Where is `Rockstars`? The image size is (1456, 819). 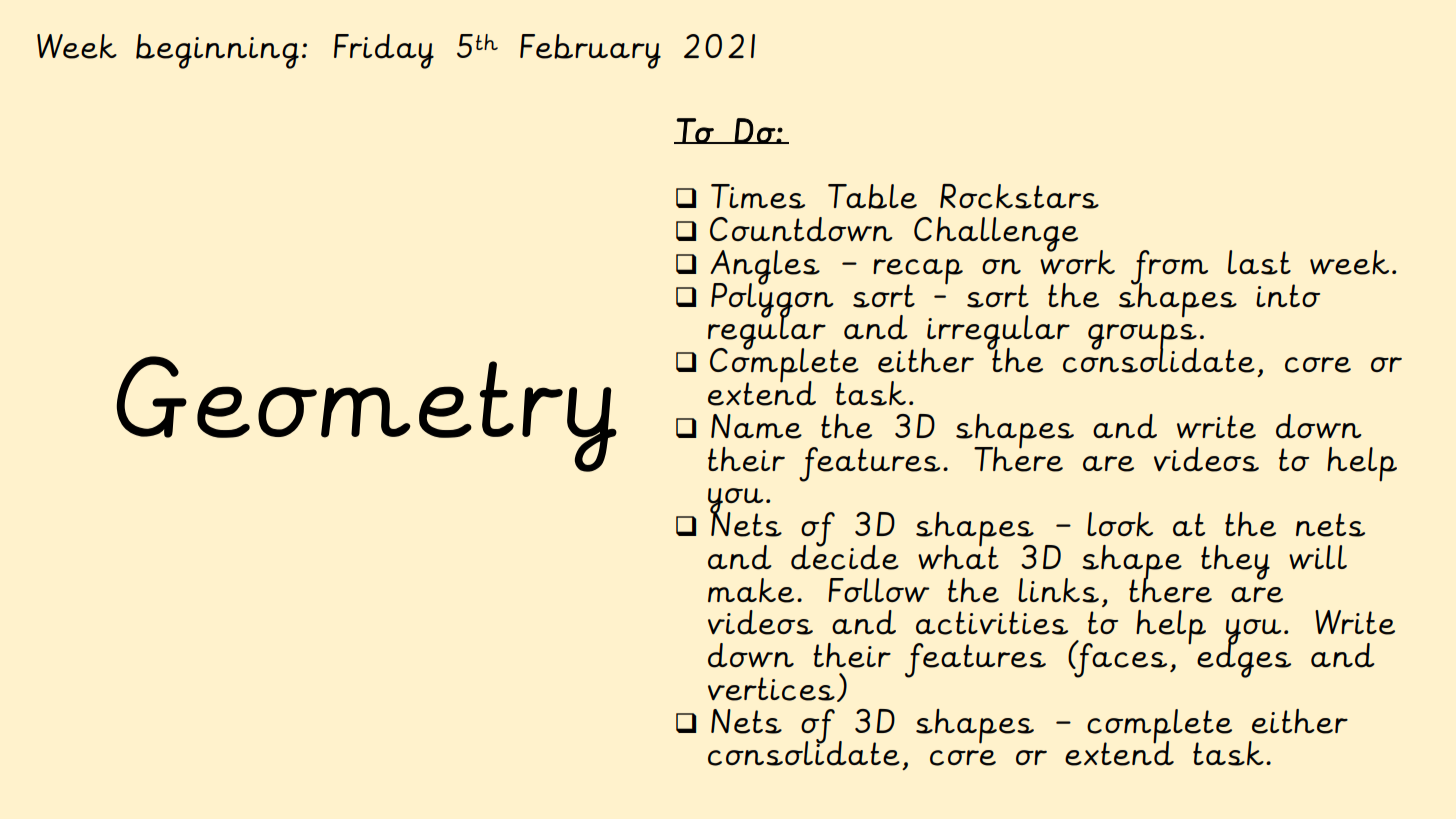
Rockstars is located at coordinates (1019, 196).
